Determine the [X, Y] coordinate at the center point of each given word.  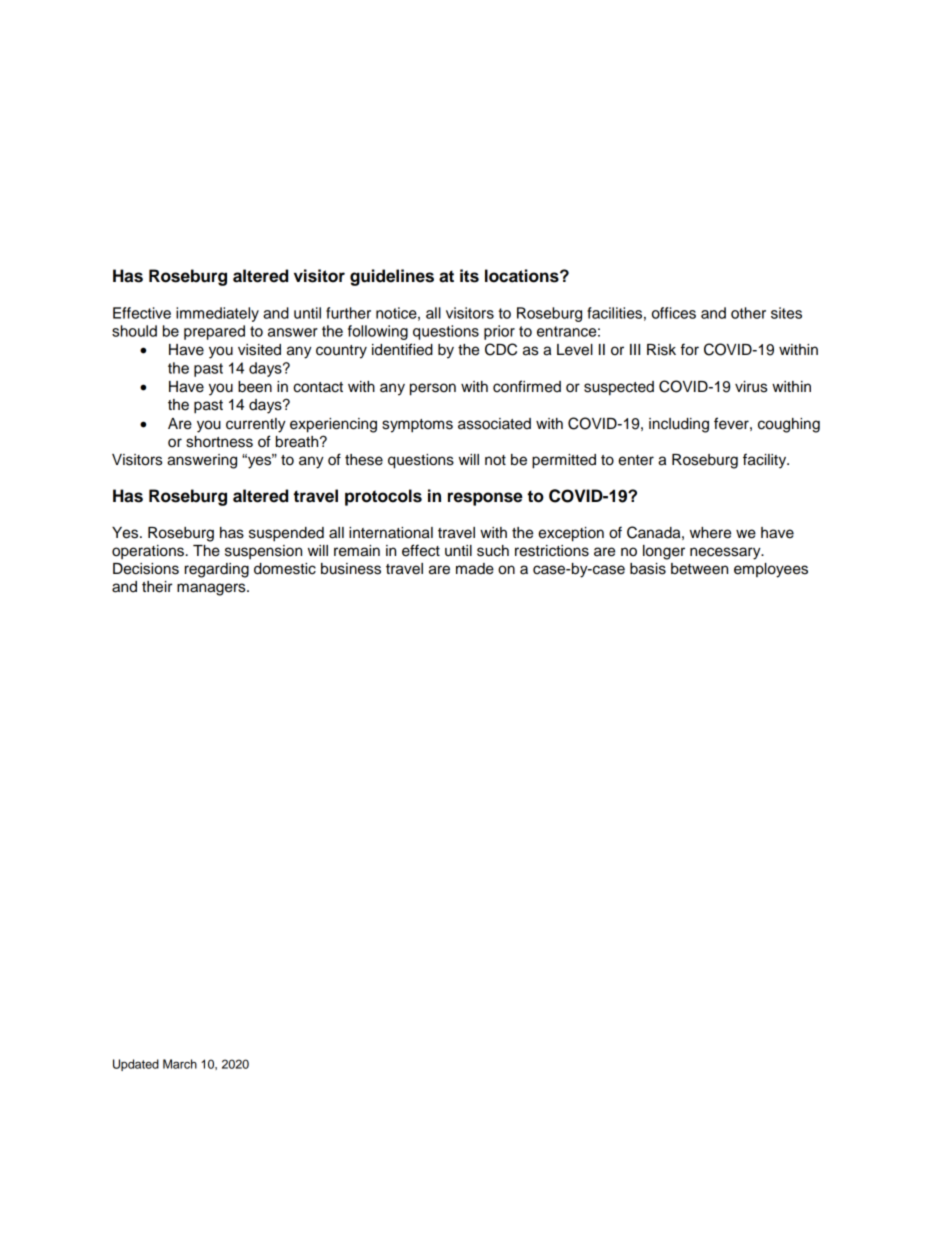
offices [674, 313]
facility [766, 461]
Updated [136, 1065]
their [157, 587]
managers [212, 589]
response [485, 499]
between [699, 569]
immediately [217, 314]
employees [771, 570]
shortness [219, 442]
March [180, 1064]
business [351, 569]
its [469, 276]
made [475, 569]
